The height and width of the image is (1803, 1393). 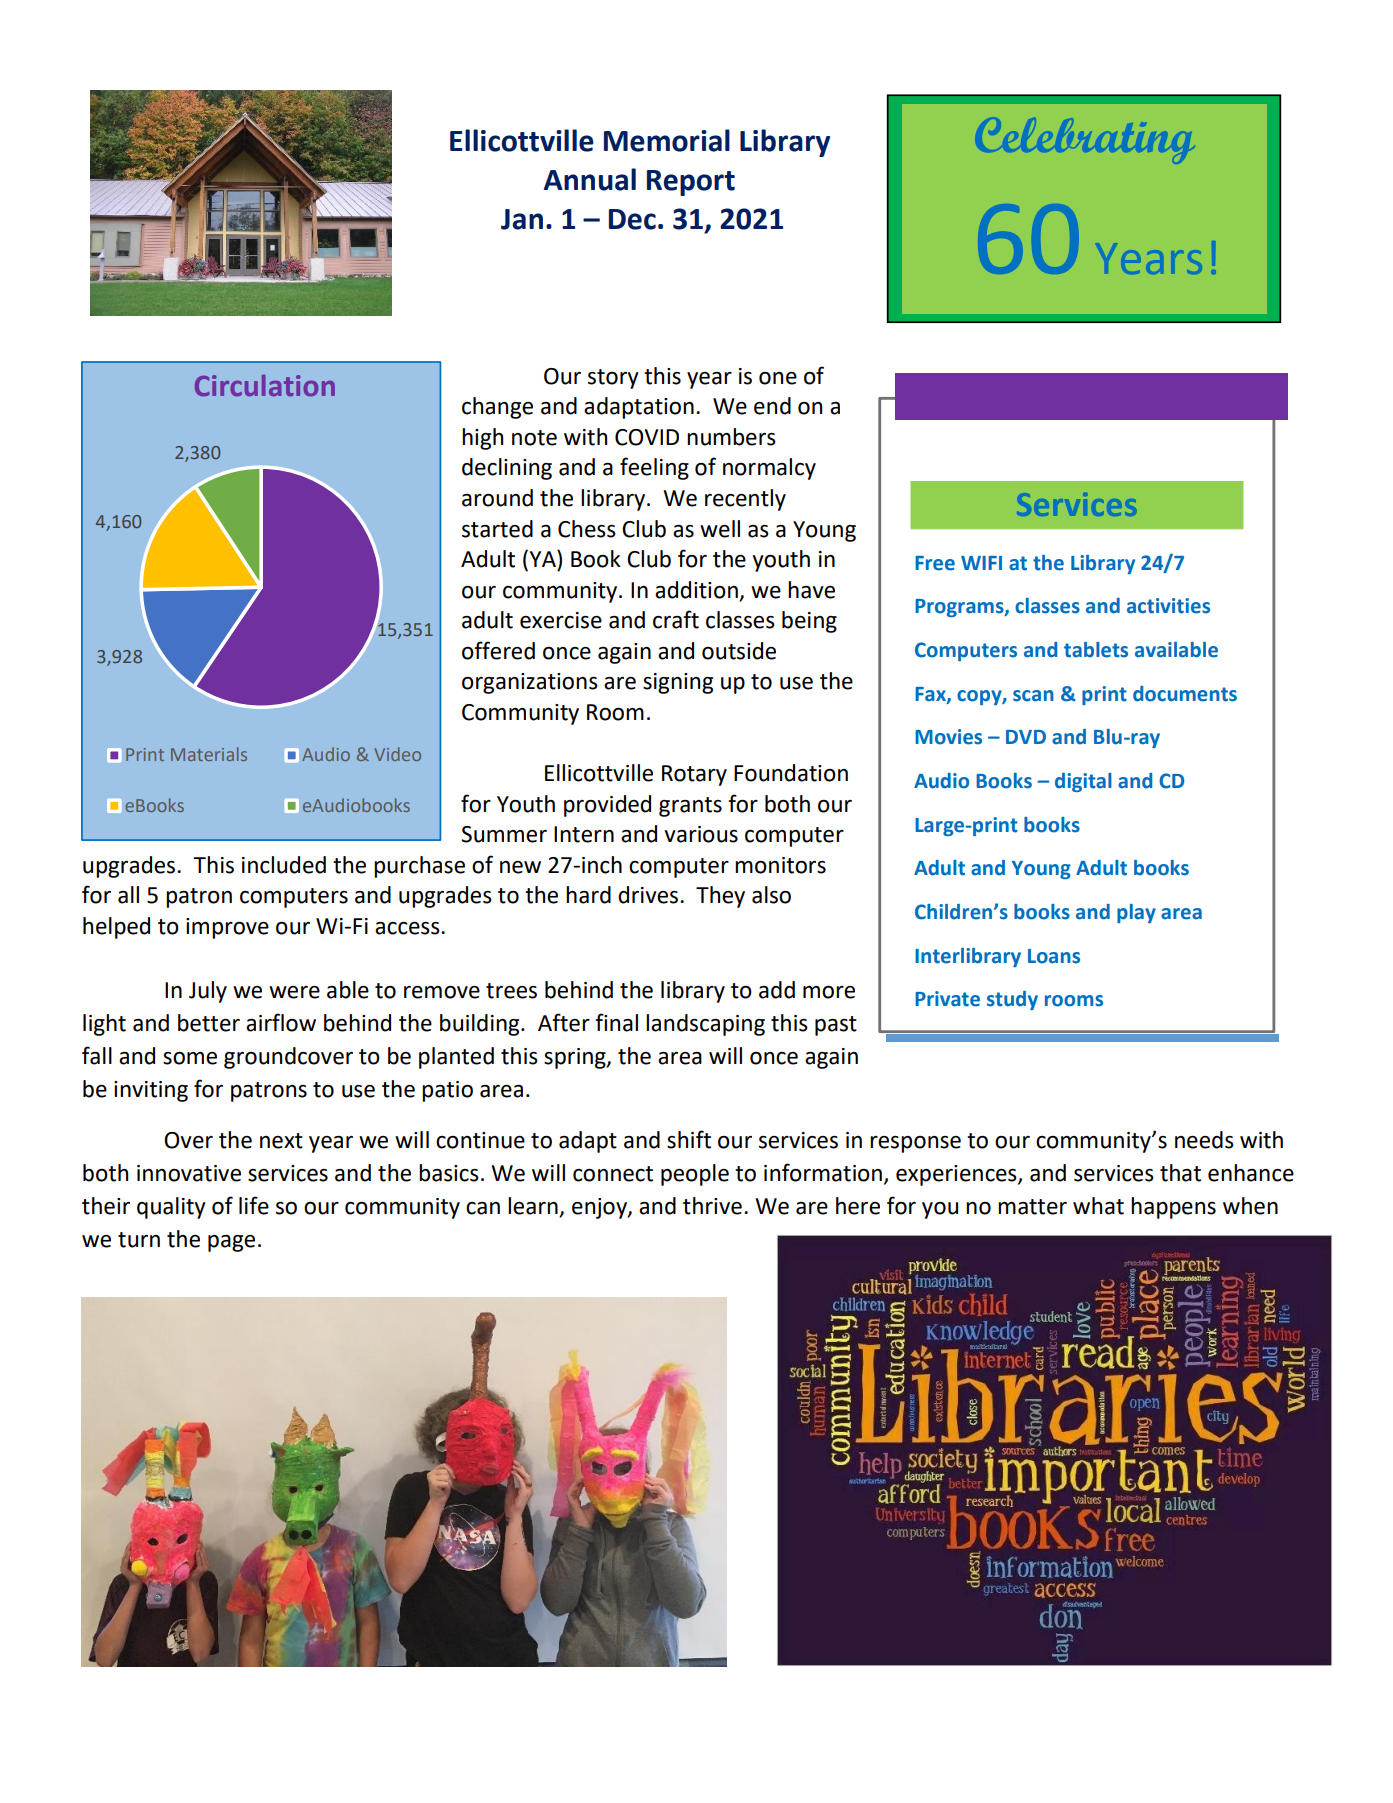 I want to click on Celebrating, so click(x=1088, y=140).
